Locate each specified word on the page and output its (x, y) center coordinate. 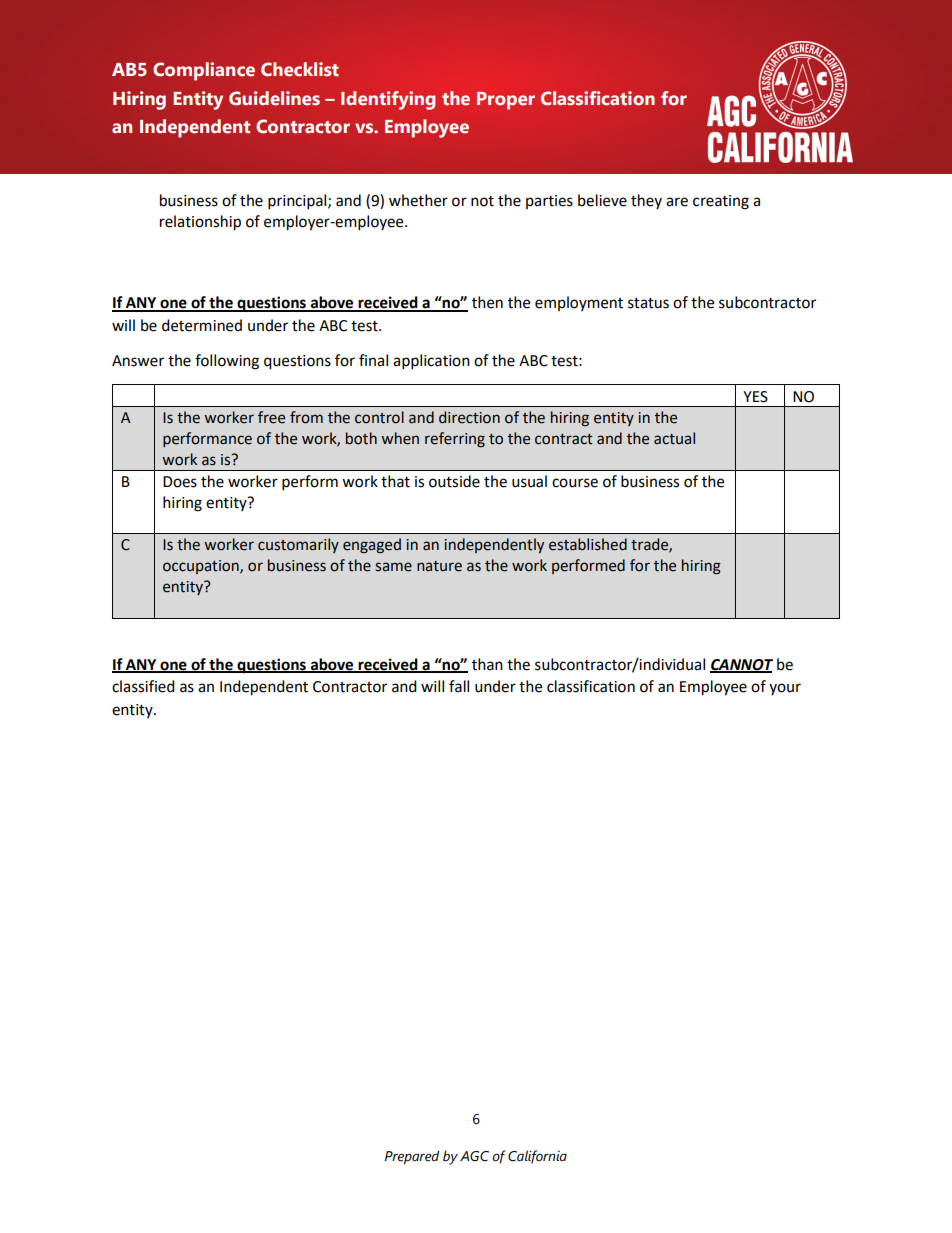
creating (721, 202)
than (487, 664)
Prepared (412, 1157)
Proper (506, 101)
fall (459, 686)
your (785, 689)
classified (143, 686)
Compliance (204, 71)
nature (439, 566)
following (227, 362)
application (431, 362)
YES (755, 397)
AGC (474, 1156)
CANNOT (741, 665)
